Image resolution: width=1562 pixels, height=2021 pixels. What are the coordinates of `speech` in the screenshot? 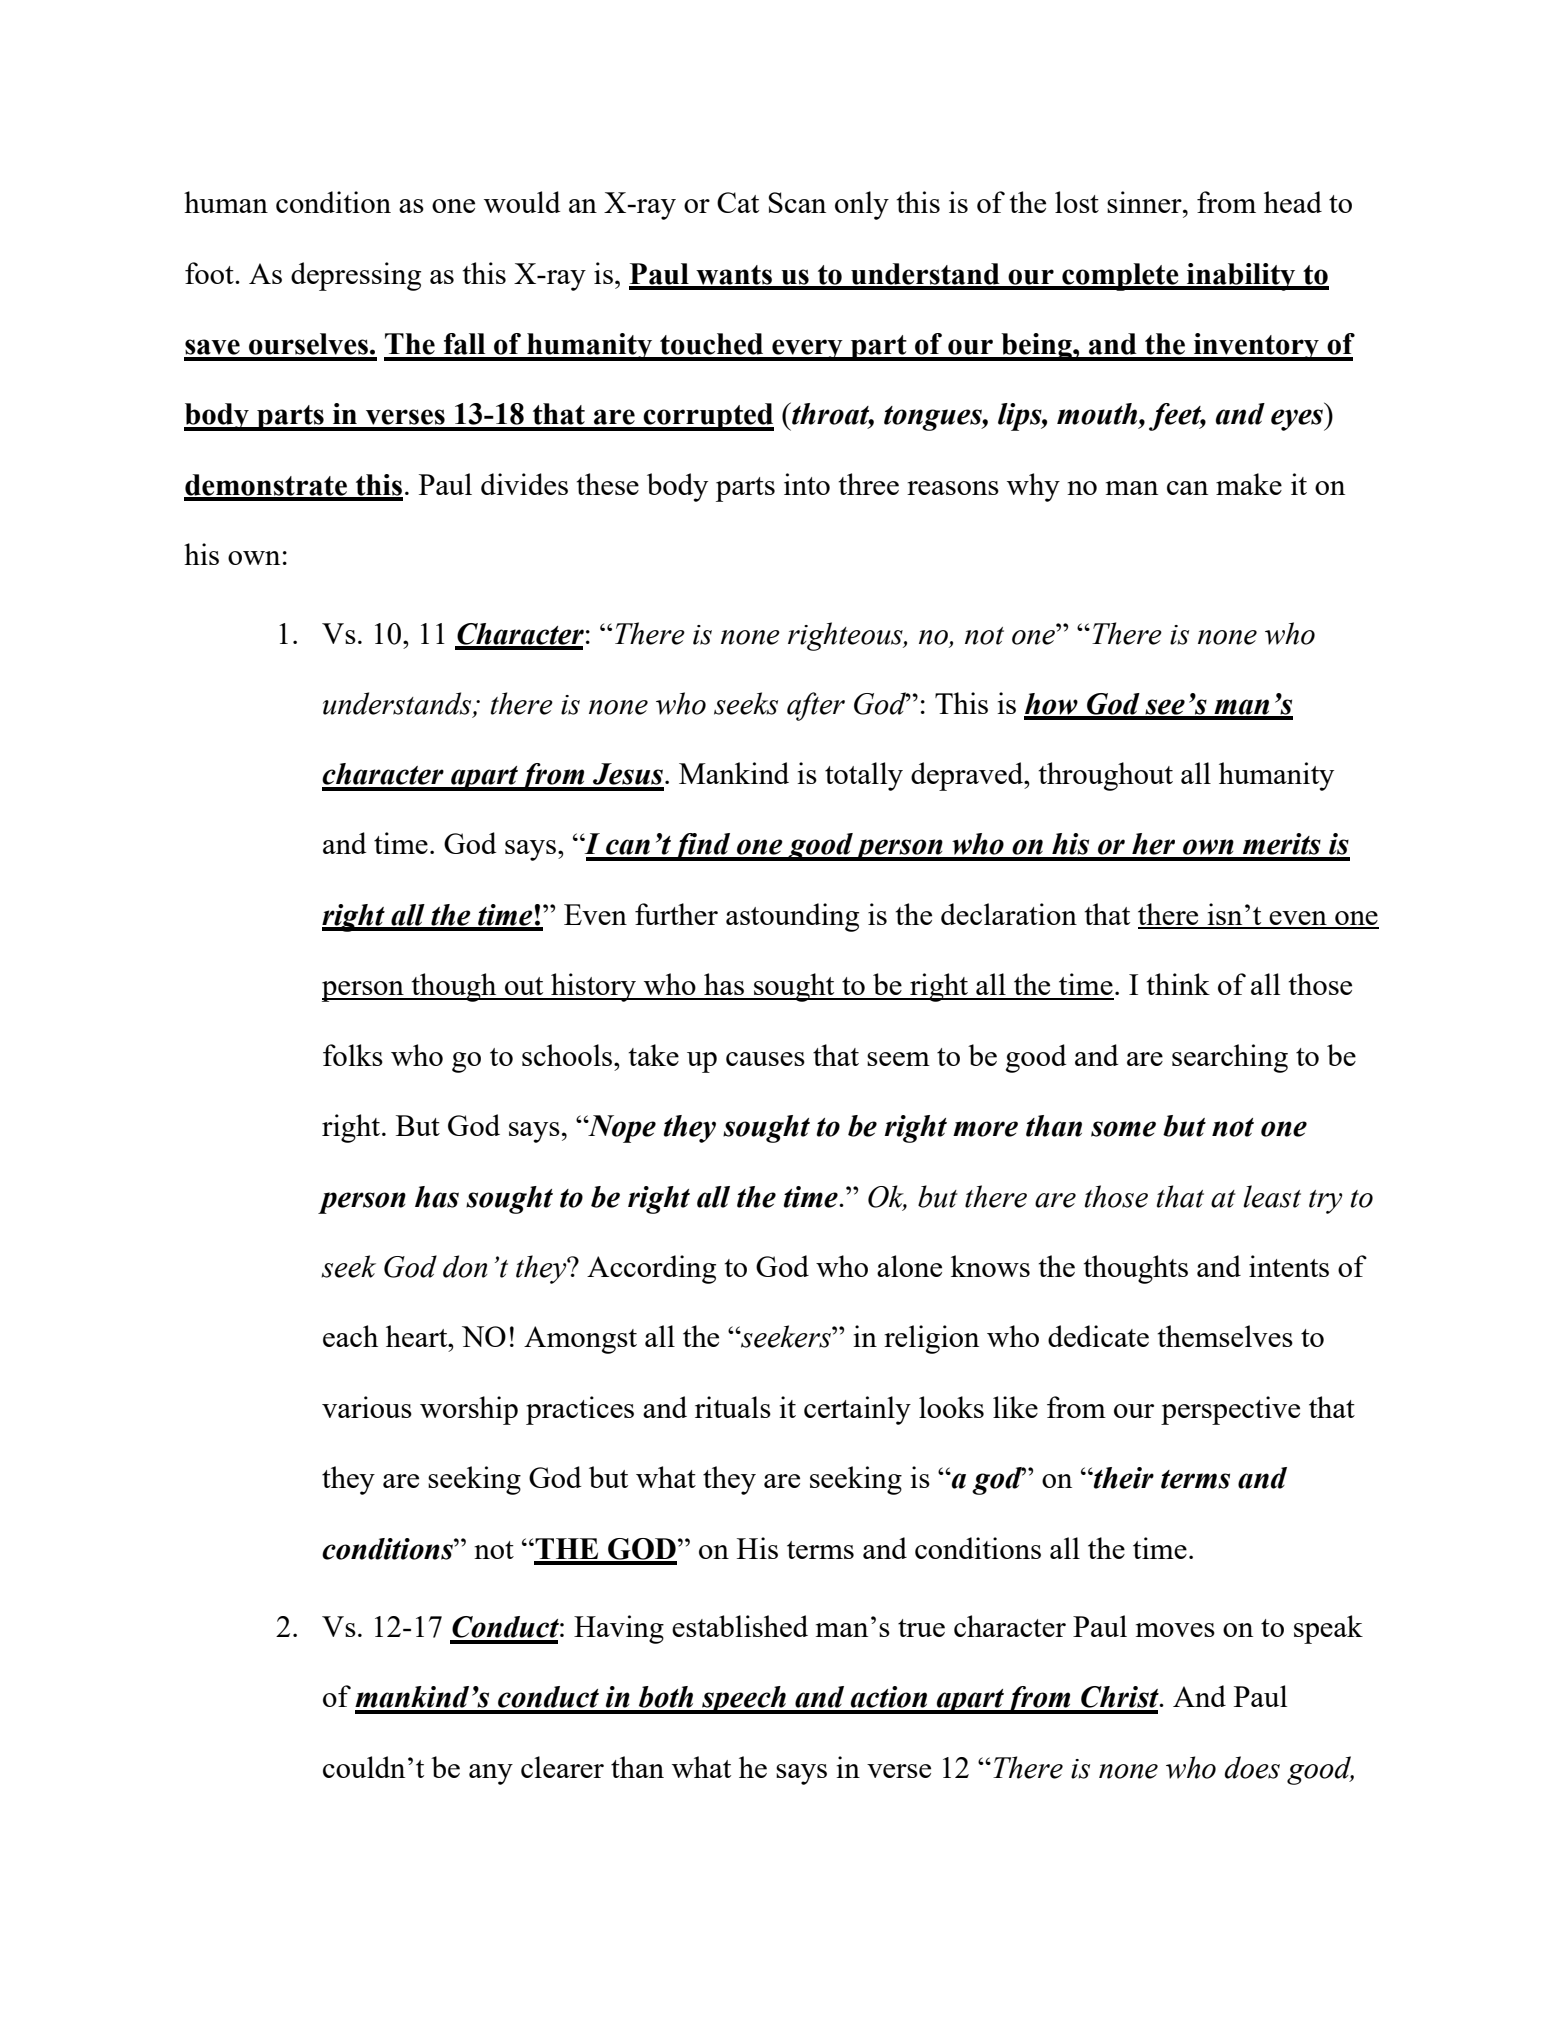 It's located at (744, 1700).
